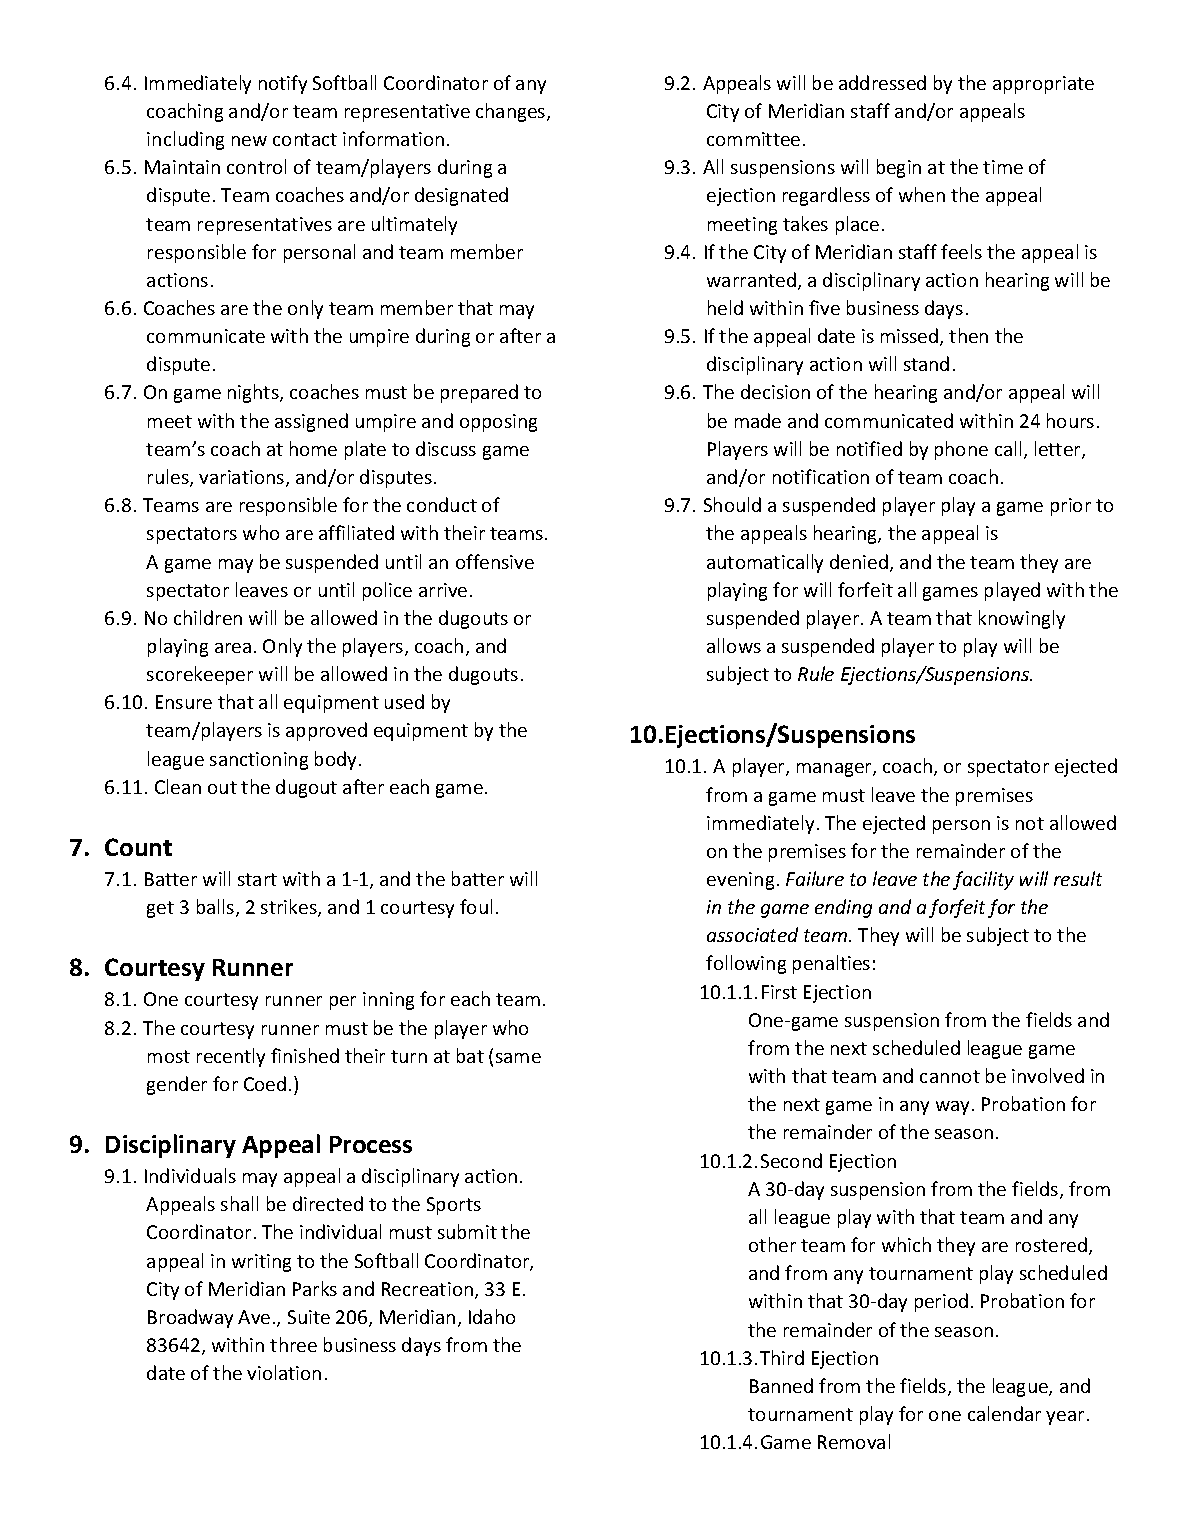 This screenshot has height=1539, width=1189. What do you see at coordinates (492, 1316) in the screenshot?
I see `Idaho` at bounding box center [492, 1316].
